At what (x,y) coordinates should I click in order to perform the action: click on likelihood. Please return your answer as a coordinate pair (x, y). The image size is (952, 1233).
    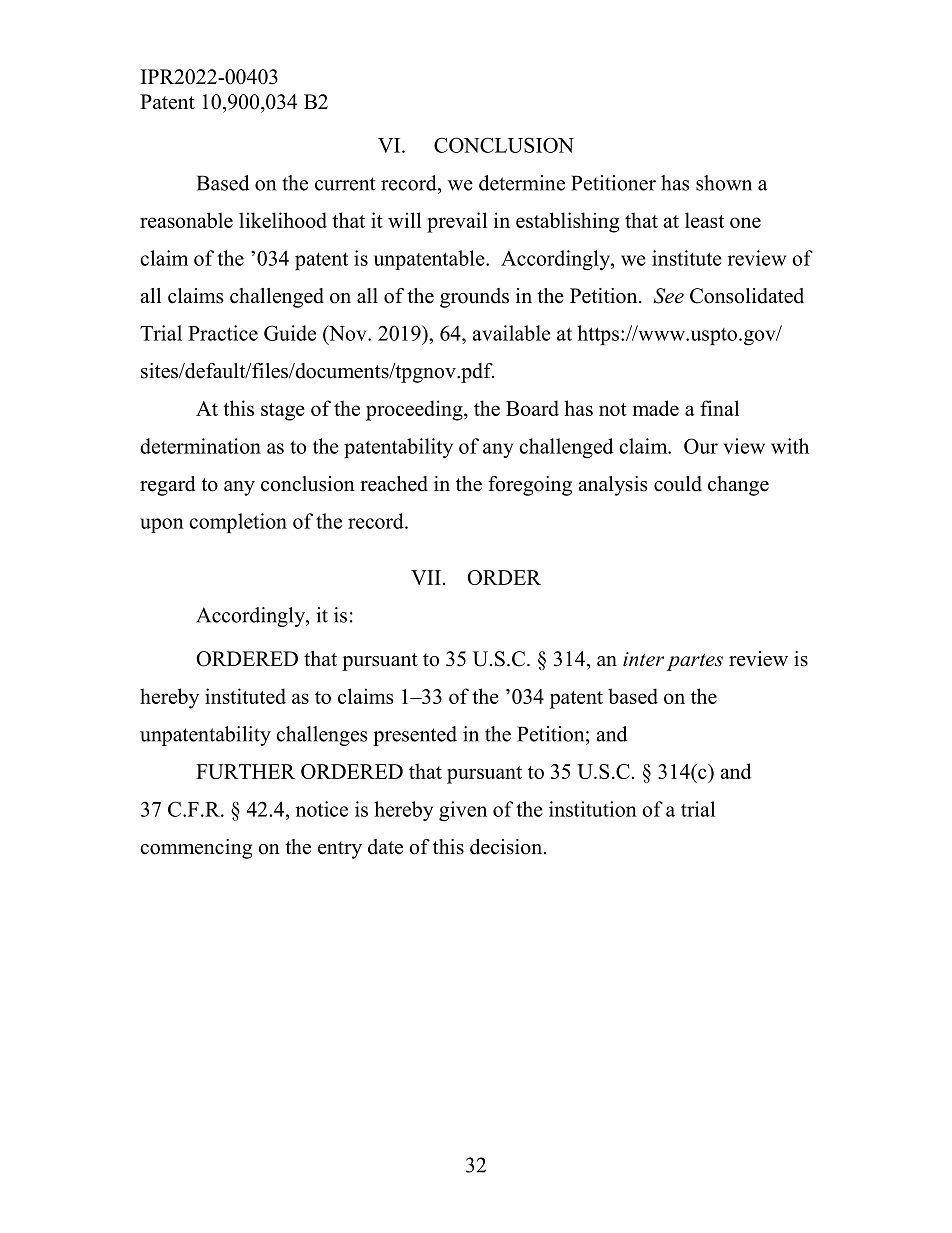
    Looking at the image, I should click on (283, 220).
